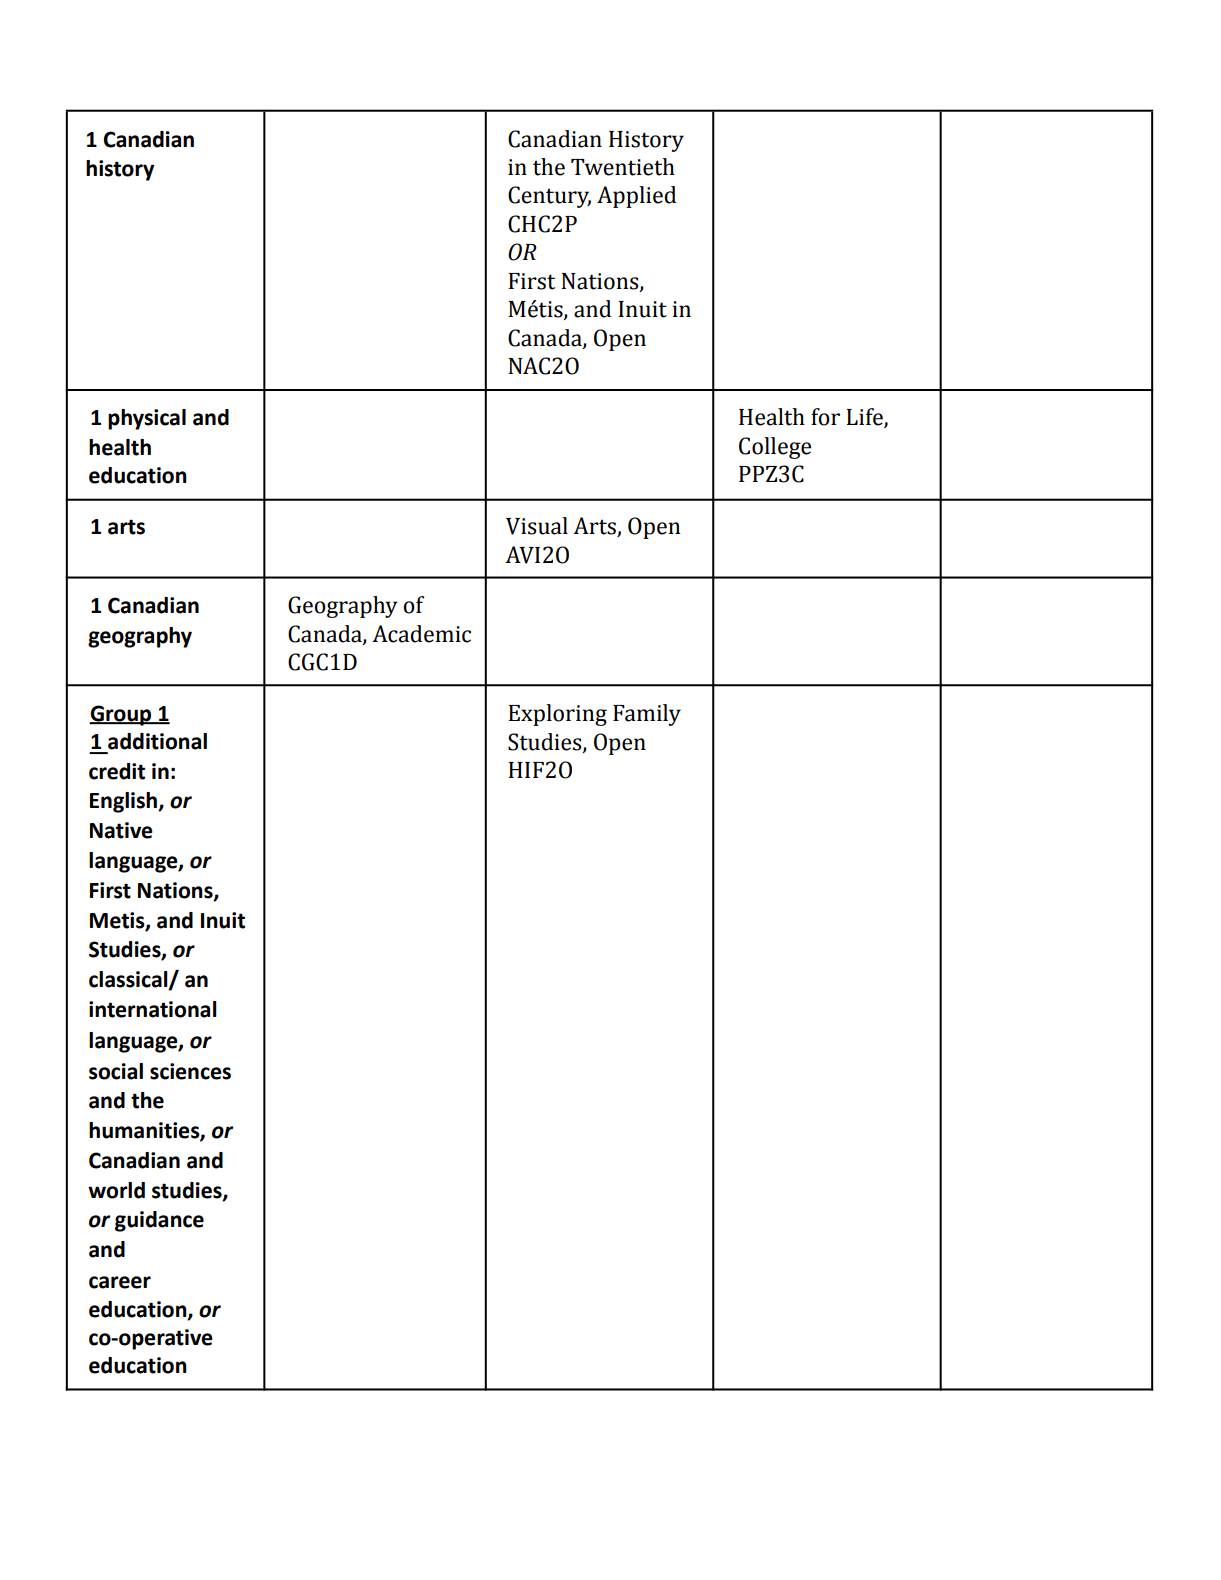 This screenshot has height=1580, width=1221. Describe the element at coordinates (190, 1071) in the screenshot. I see `sciences` at that location.
